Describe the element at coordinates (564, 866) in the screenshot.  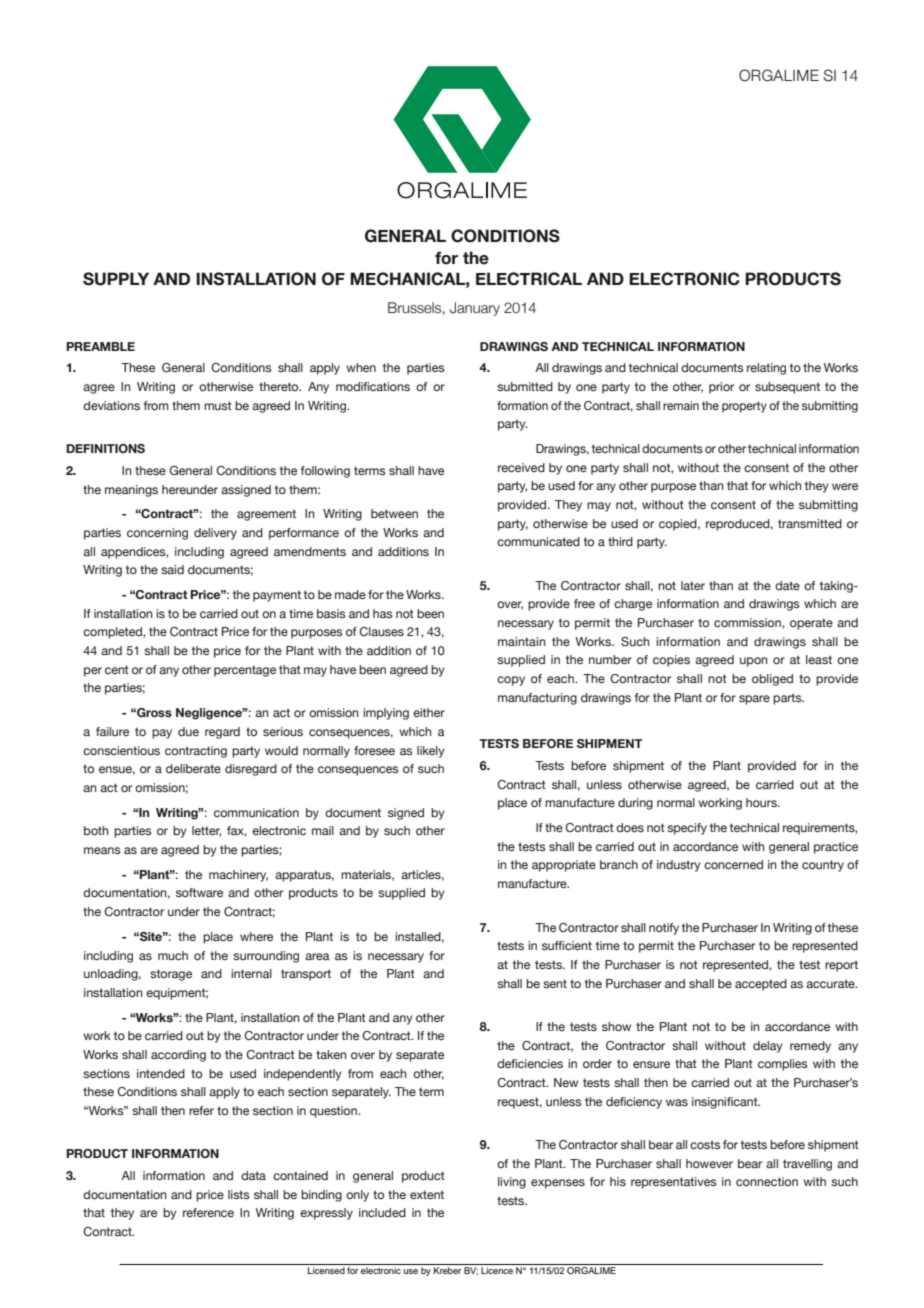
I see `appropriate` at that location.
